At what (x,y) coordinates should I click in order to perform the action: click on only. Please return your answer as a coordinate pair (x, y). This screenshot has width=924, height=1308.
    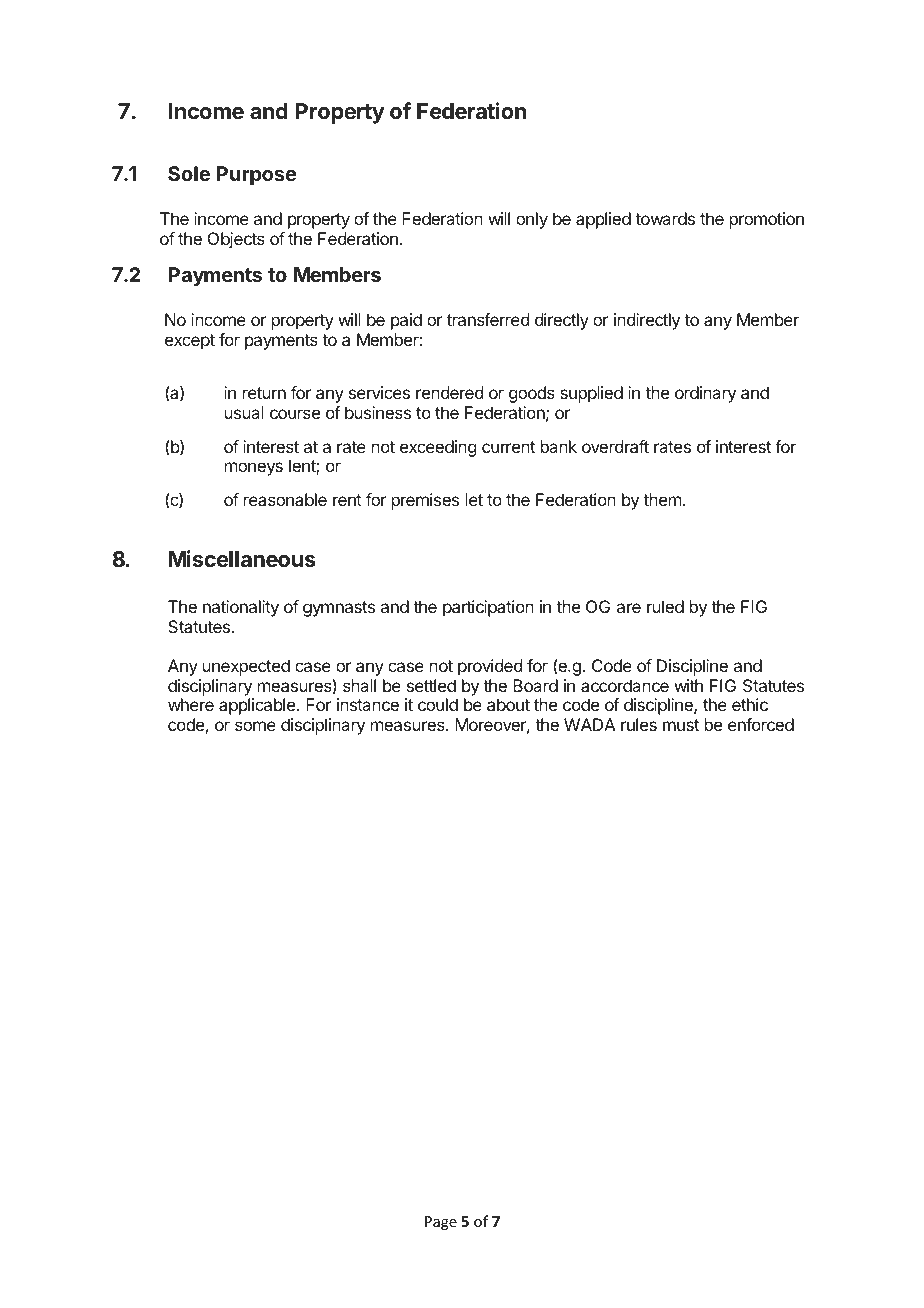
    Looking at the image, I should click on (532, 220).
